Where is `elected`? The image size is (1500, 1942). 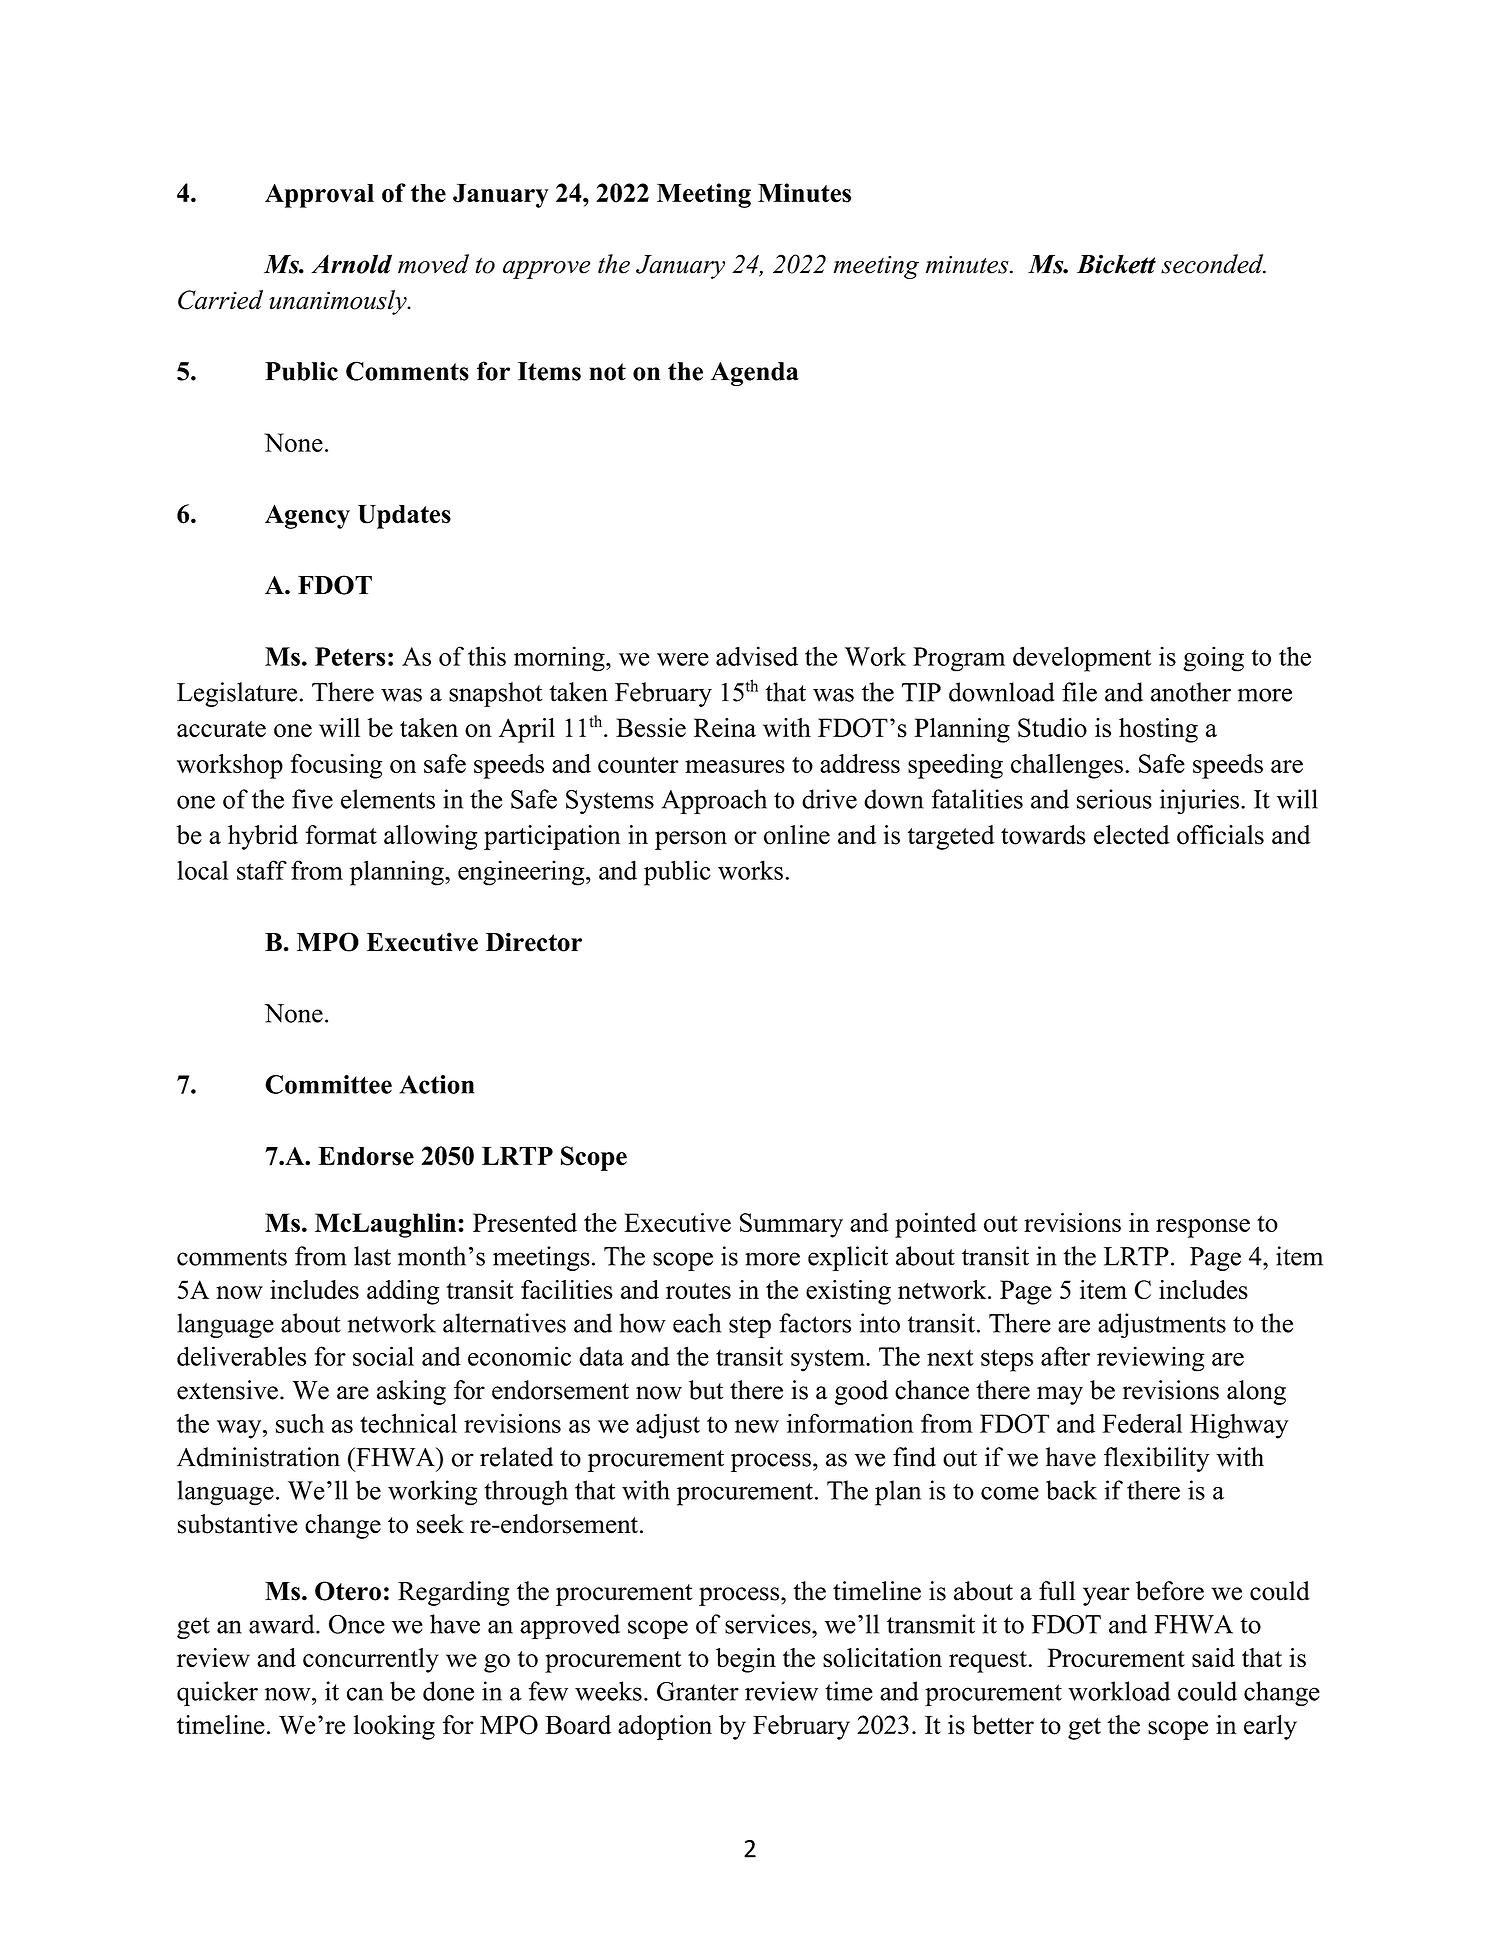
elected is located at coordinates (1132, 835).
